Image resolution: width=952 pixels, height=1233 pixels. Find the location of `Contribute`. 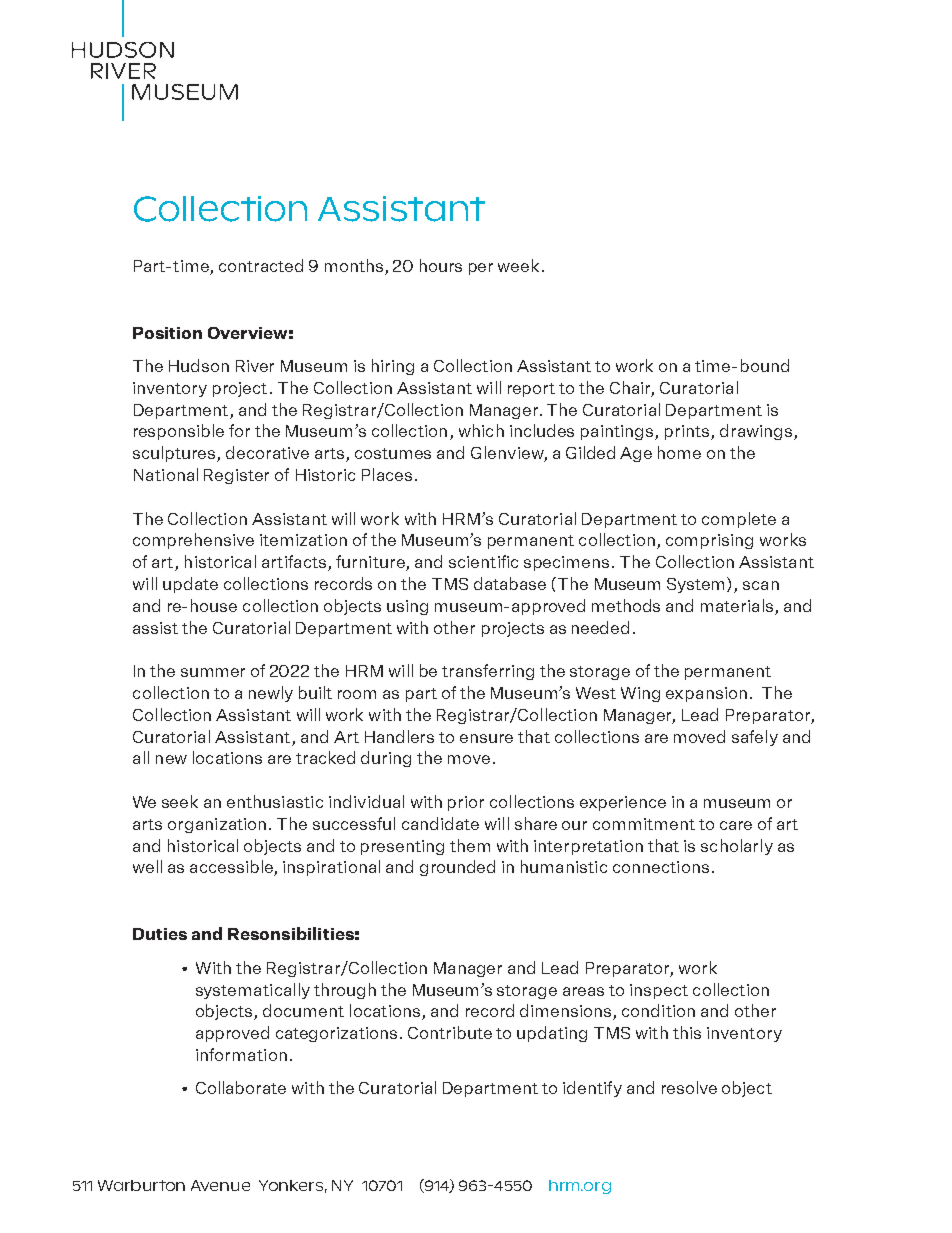

Contribute is located at coordinates (450, 1032).
